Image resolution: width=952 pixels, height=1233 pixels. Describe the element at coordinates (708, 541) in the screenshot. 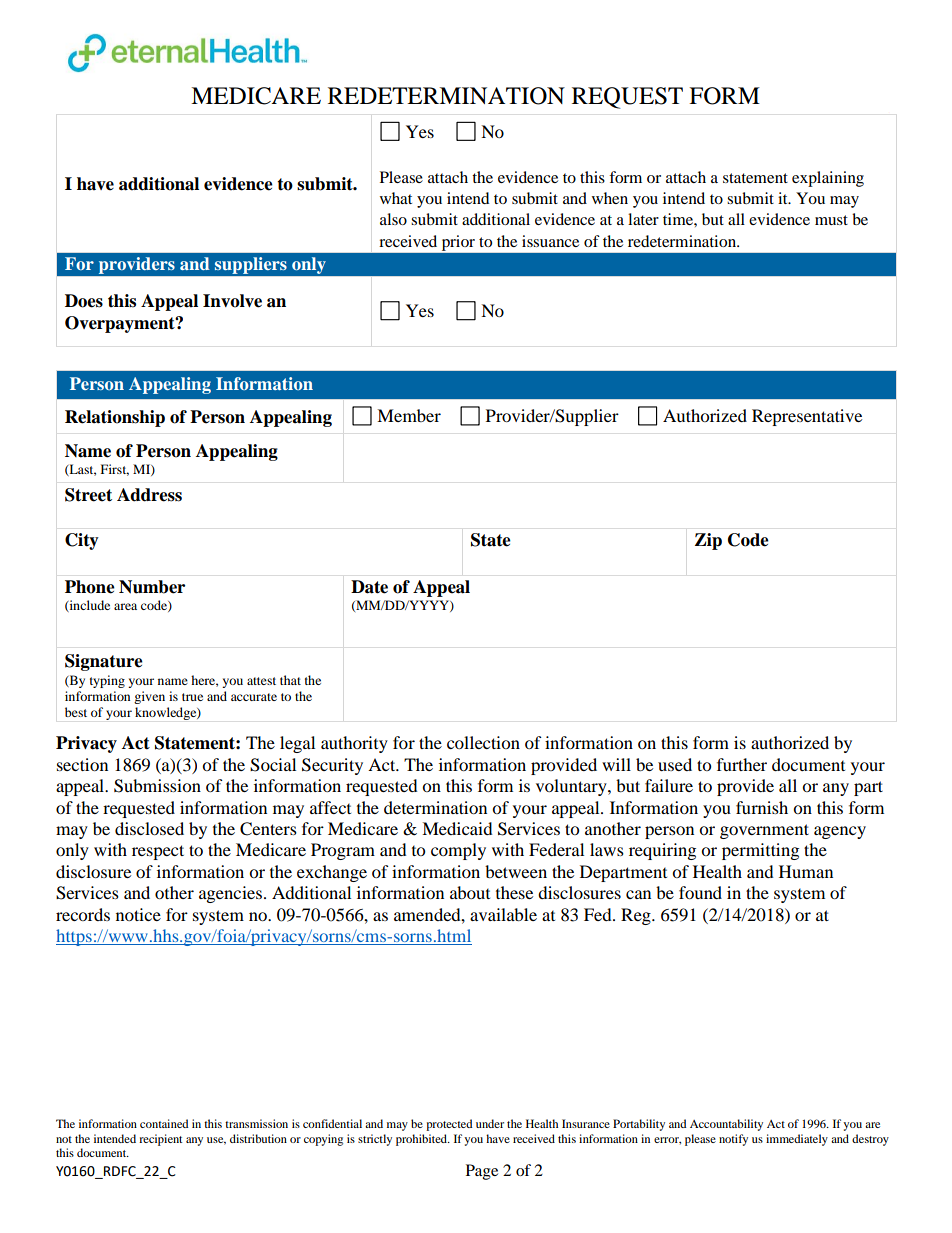

I see `Zip` at that location.
